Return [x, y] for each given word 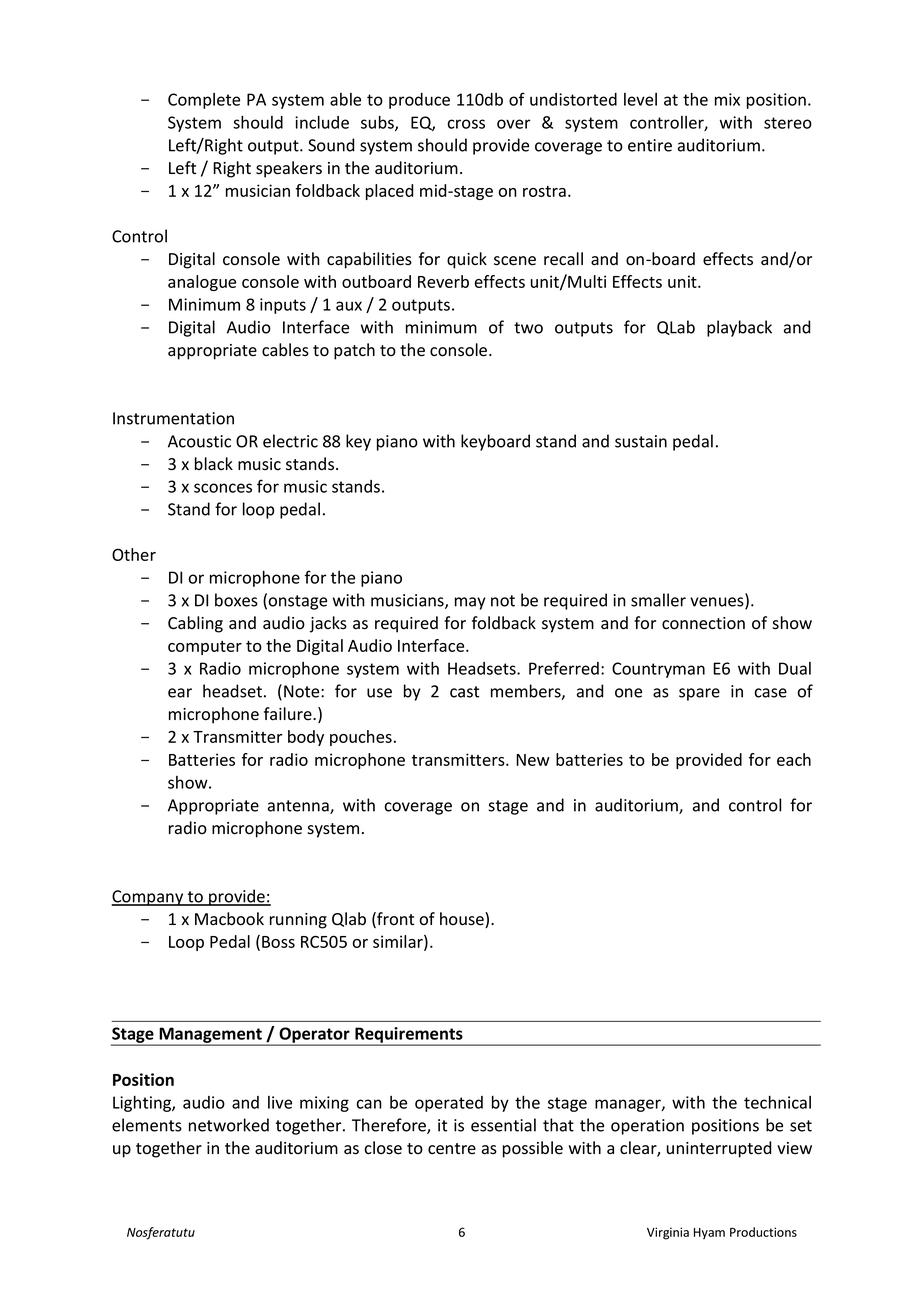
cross [466, 124]
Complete [204, 101]
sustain [641, 441]
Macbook [229, 919]
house [463, 920]
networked [229, 1125]
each [794, 759]
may [470, 603]
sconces [223, 488]
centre [452, 1149]
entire [650, 145]
